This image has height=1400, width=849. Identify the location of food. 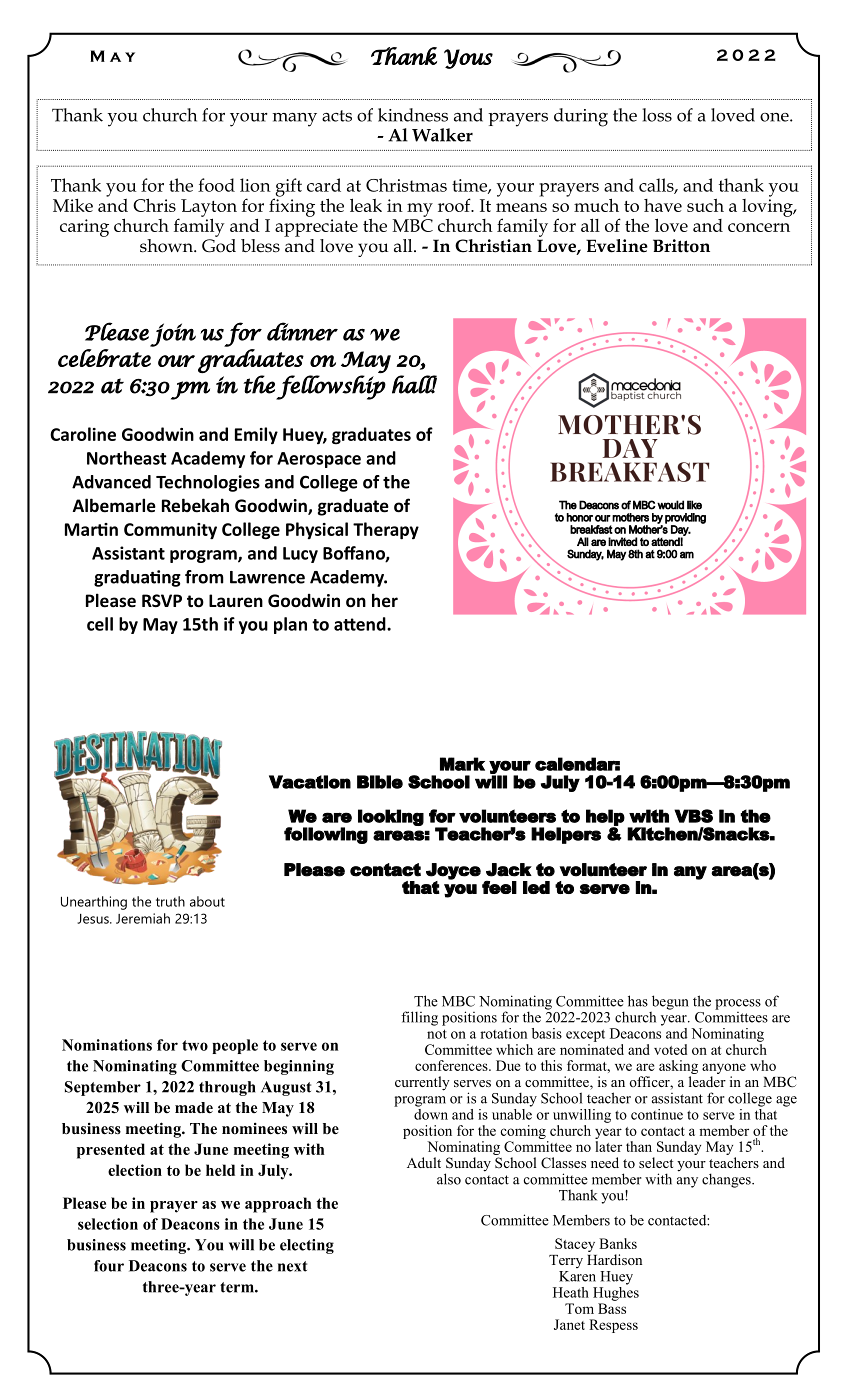
(216, 185).
